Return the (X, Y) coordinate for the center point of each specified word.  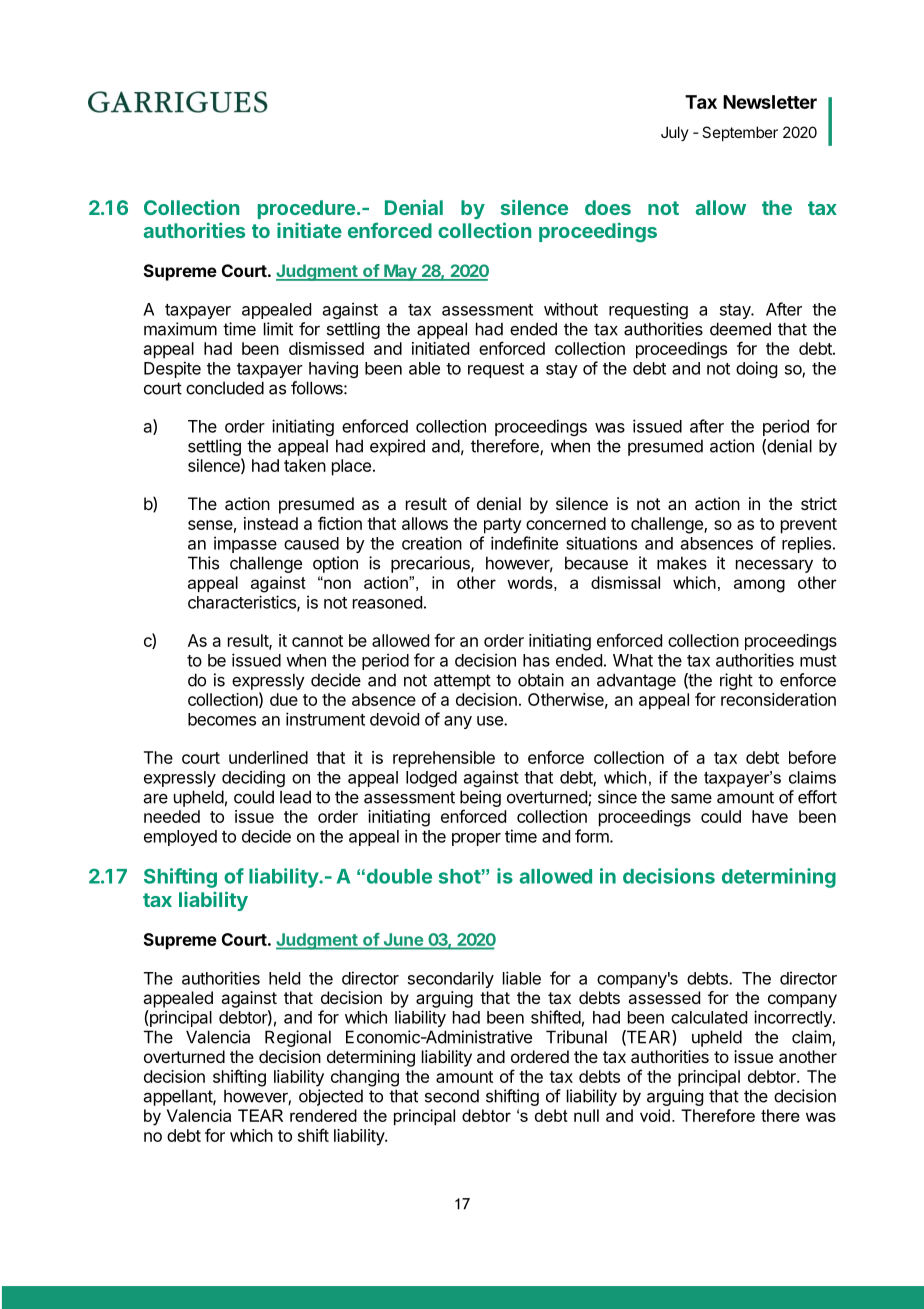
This (203, 563)
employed (180, 838)
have (770, 816)
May (400, 272)
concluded (225, 388)
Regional (298, 1038)
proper (476, 839)
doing (756, 369)
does (608, 207)
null (586, 1115)
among (759, 586)
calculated (709, 1017)
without (571, 309)
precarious (431, 564)
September (740, 133)
